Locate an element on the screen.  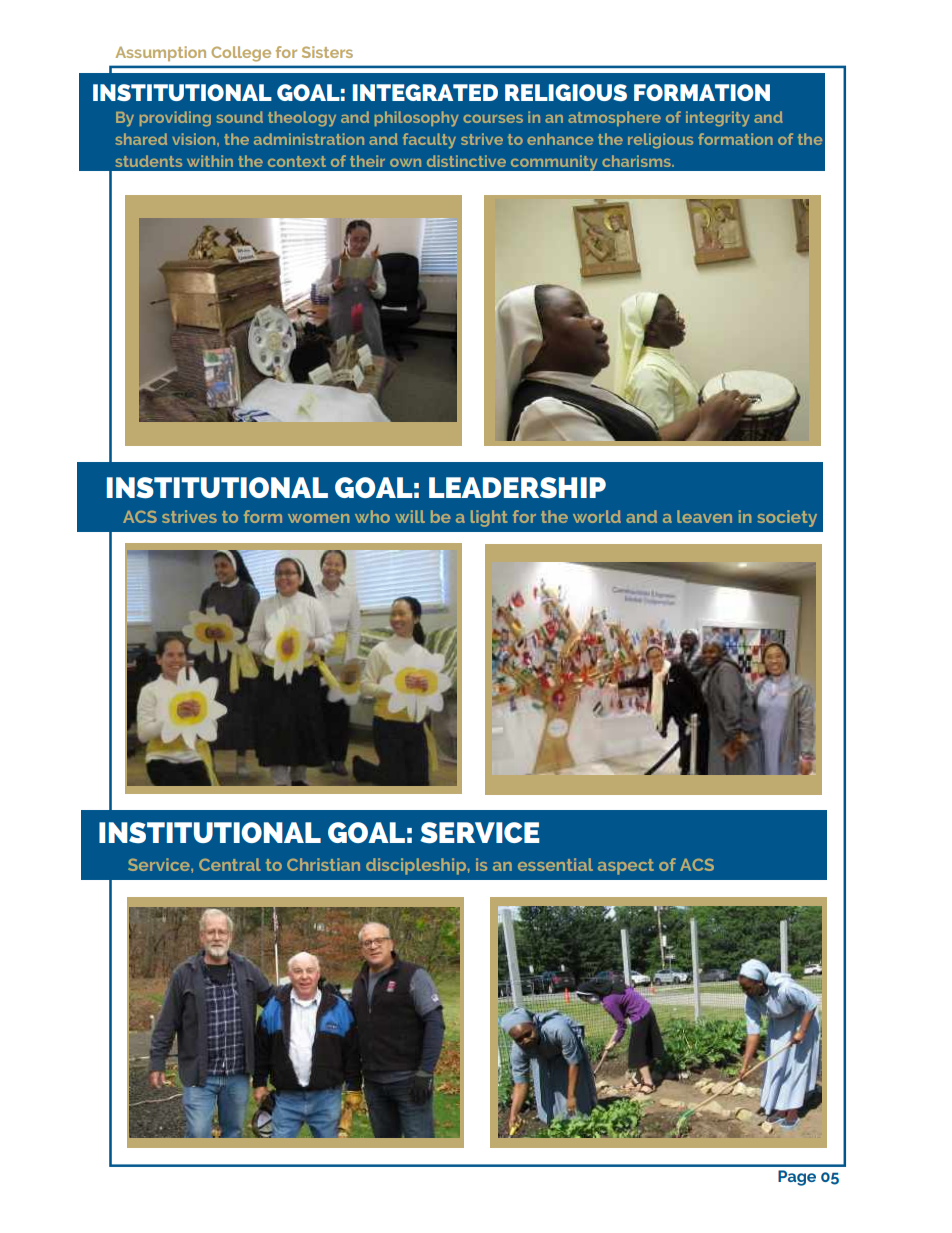
leaven is located at coordinates (704, 516).
